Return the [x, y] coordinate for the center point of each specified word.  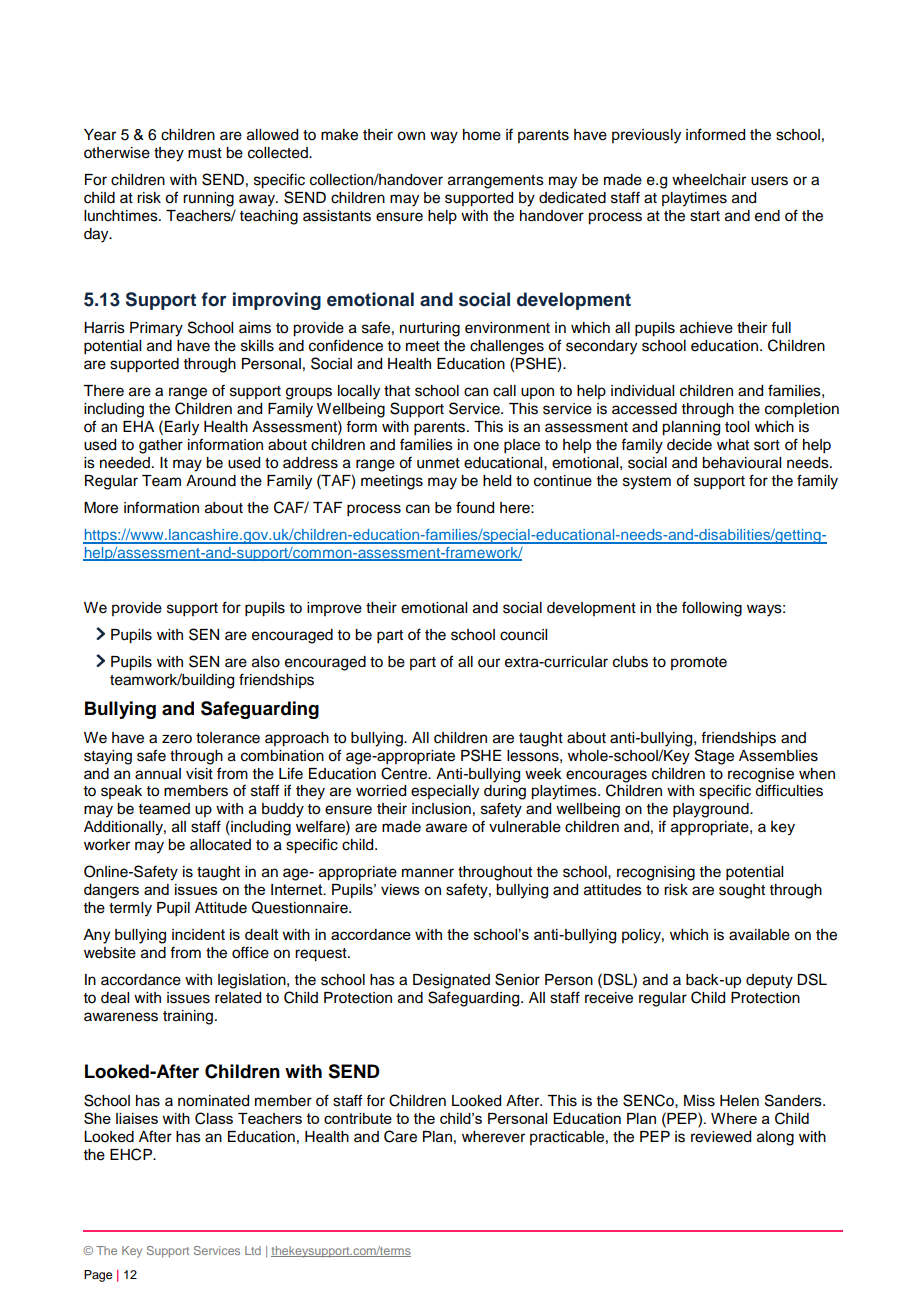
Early [182, 428]
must [205, 153]
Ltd [253, 1250]
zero [177, 739]
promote [699, 663]
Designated [451, 981]
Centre [405, 773]
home [482, 135]
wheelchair [709, 180]
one [486, 446]
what [733, 444]
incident [198, 934]
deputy [769, 981]
